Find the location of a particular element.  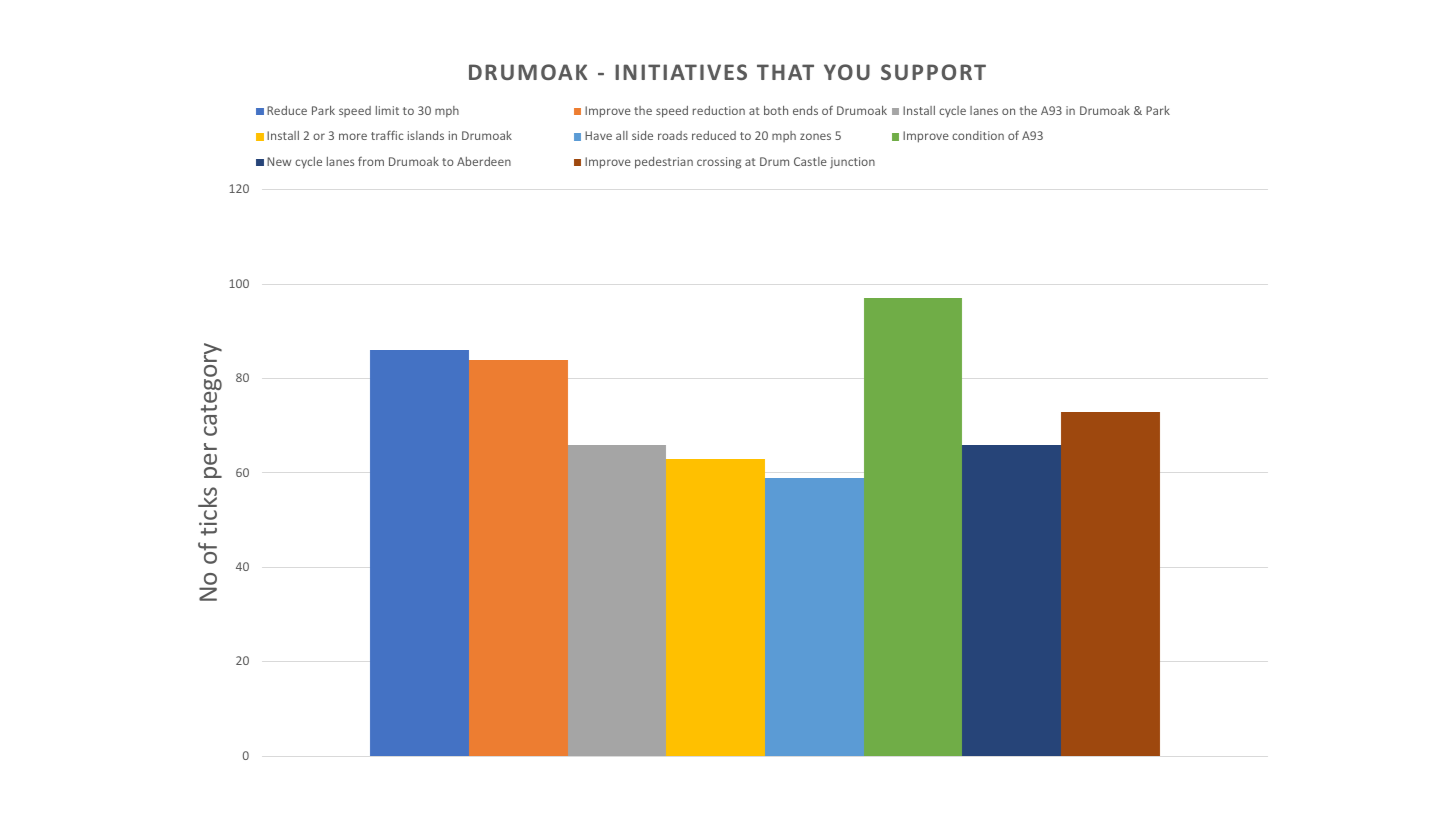

limit is located at coordinates (387, 110).
